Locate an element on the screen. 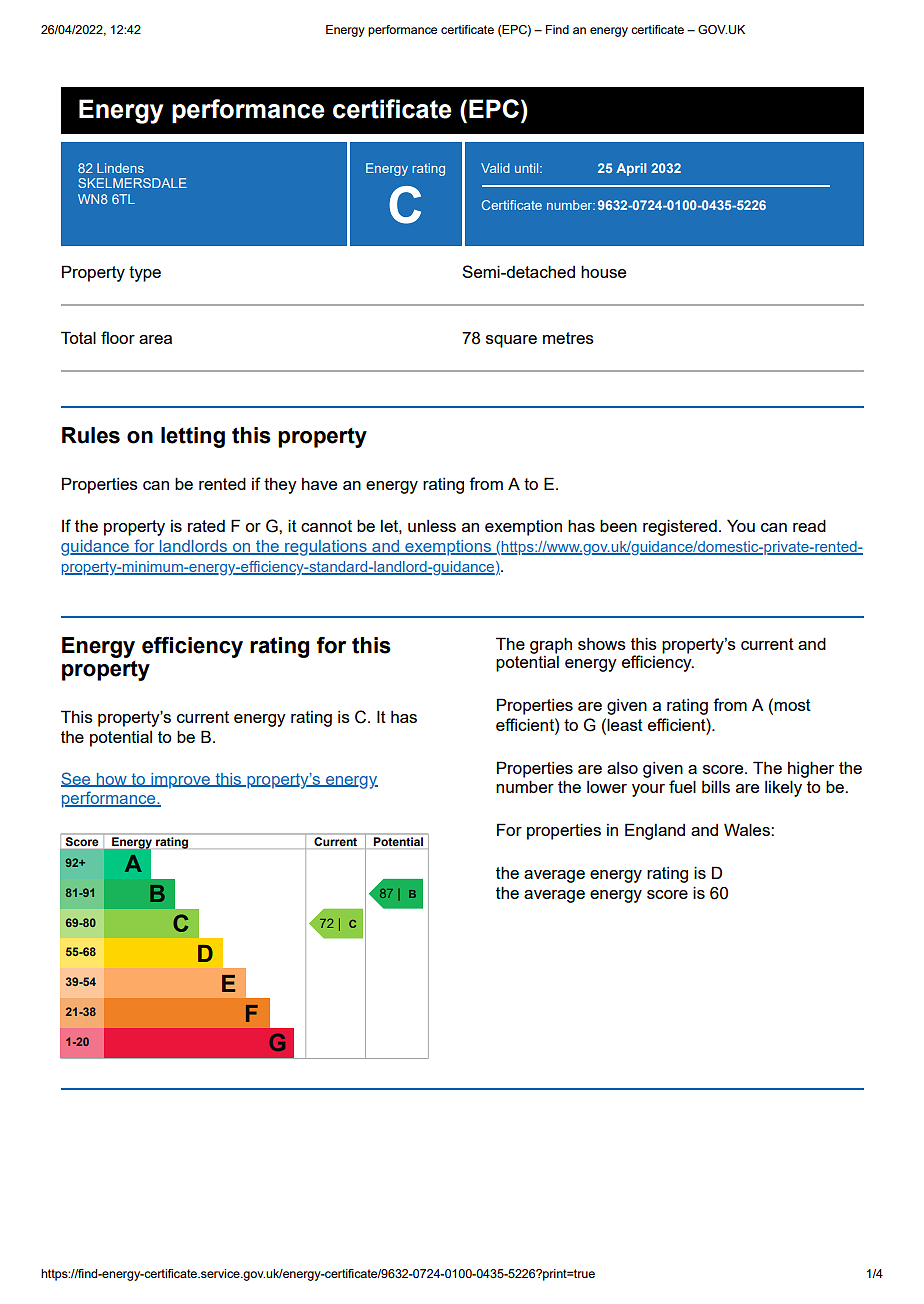  unless is located at coordinates (432, 526).
